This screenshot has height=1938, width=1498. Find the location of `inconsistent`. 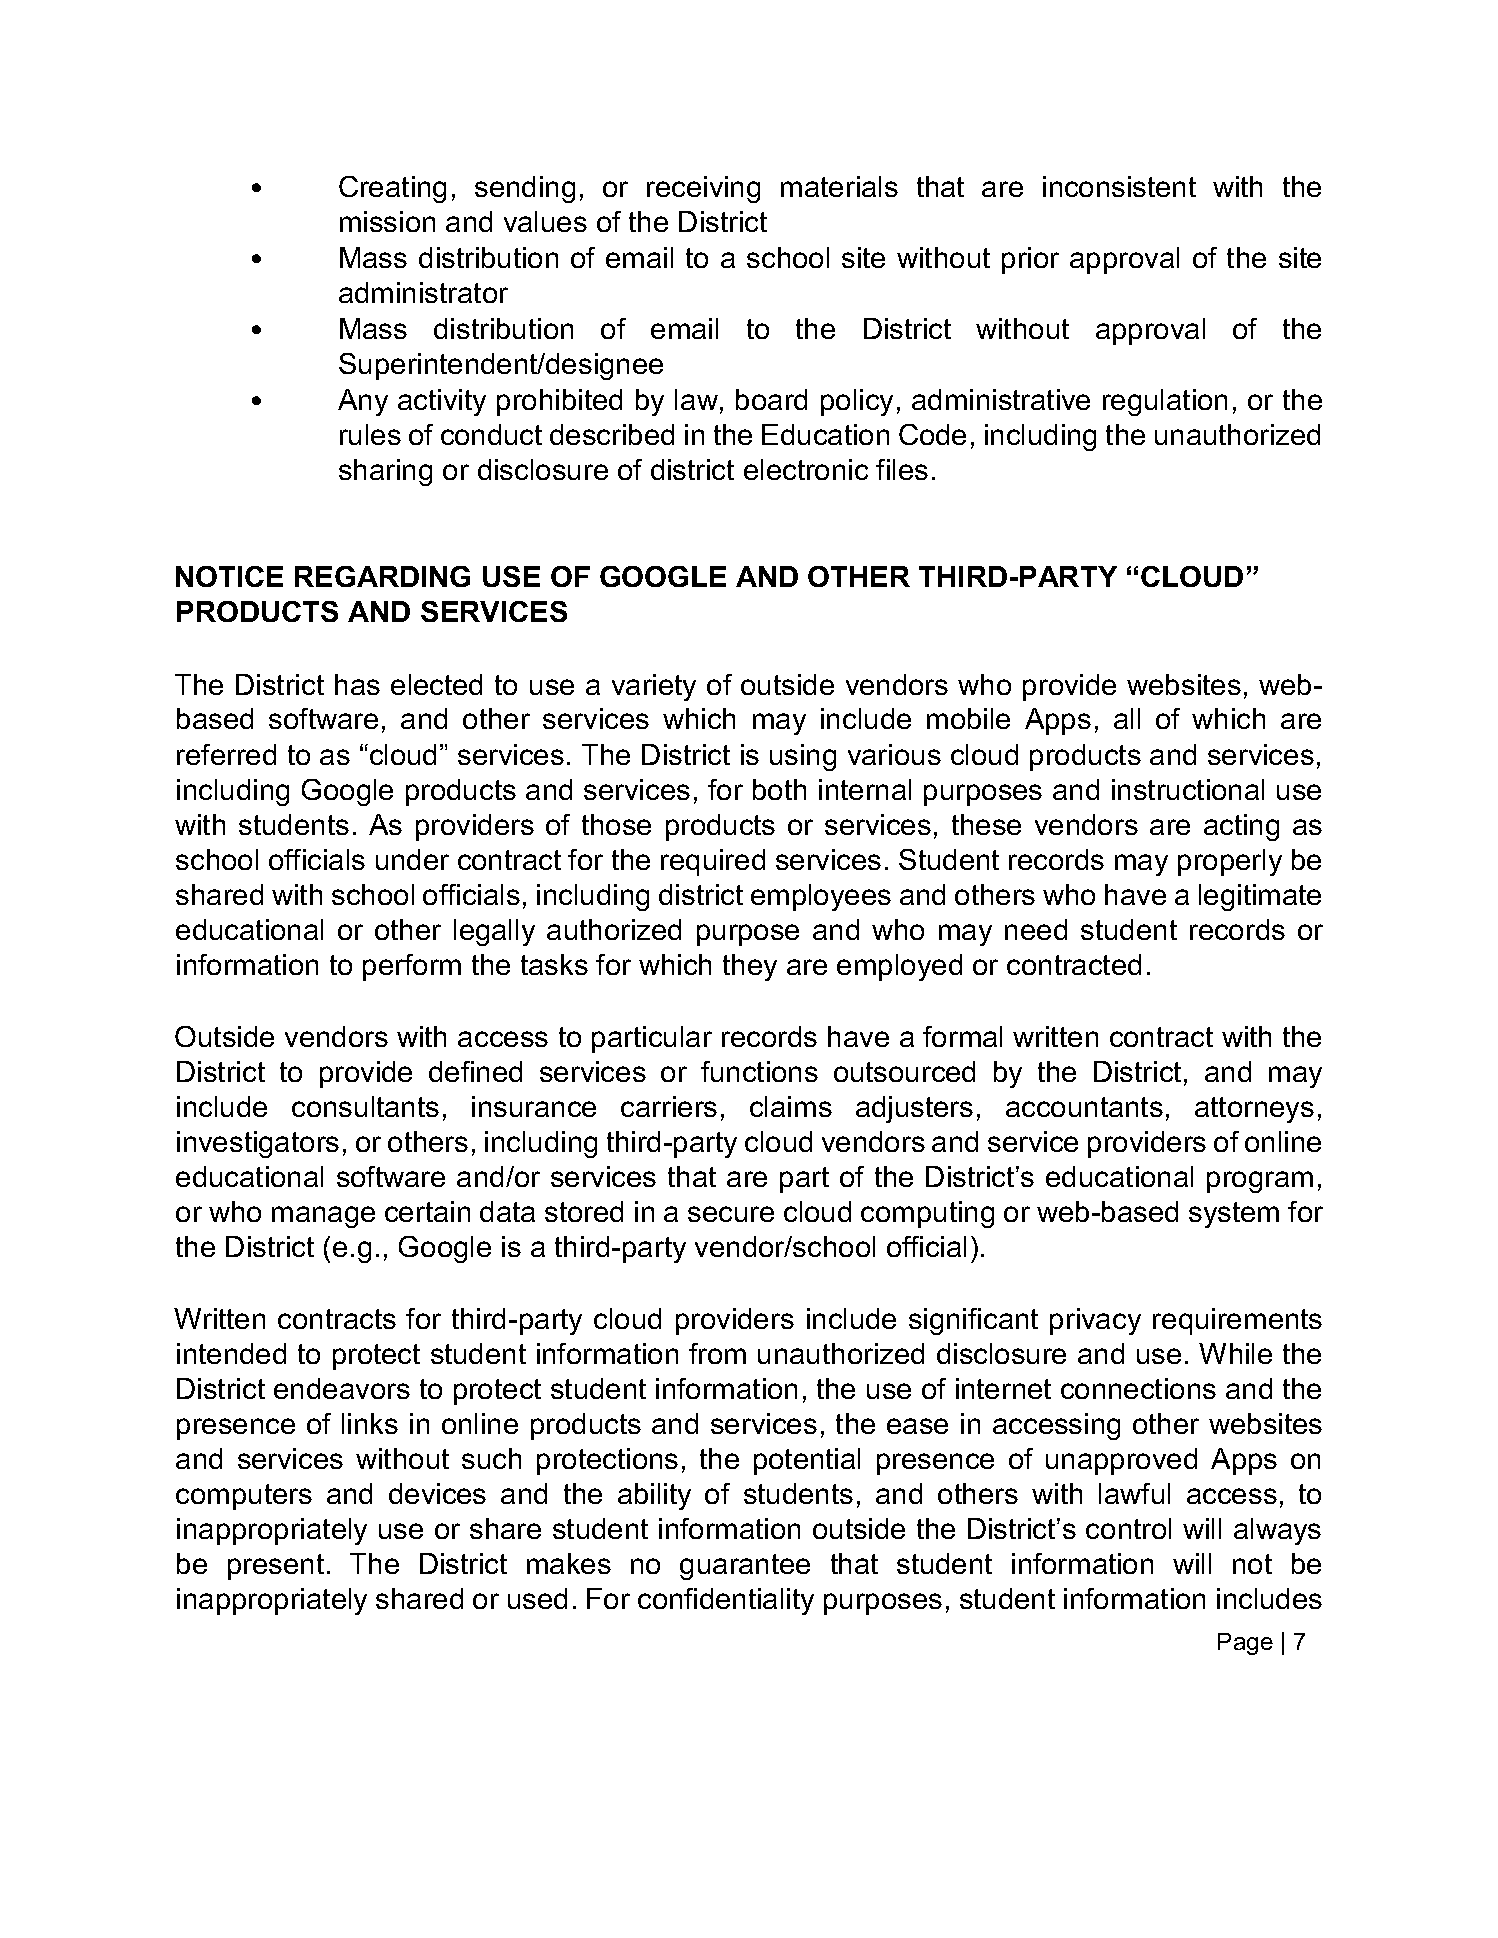

inconsistent is located at coordinates (1119, 186).
